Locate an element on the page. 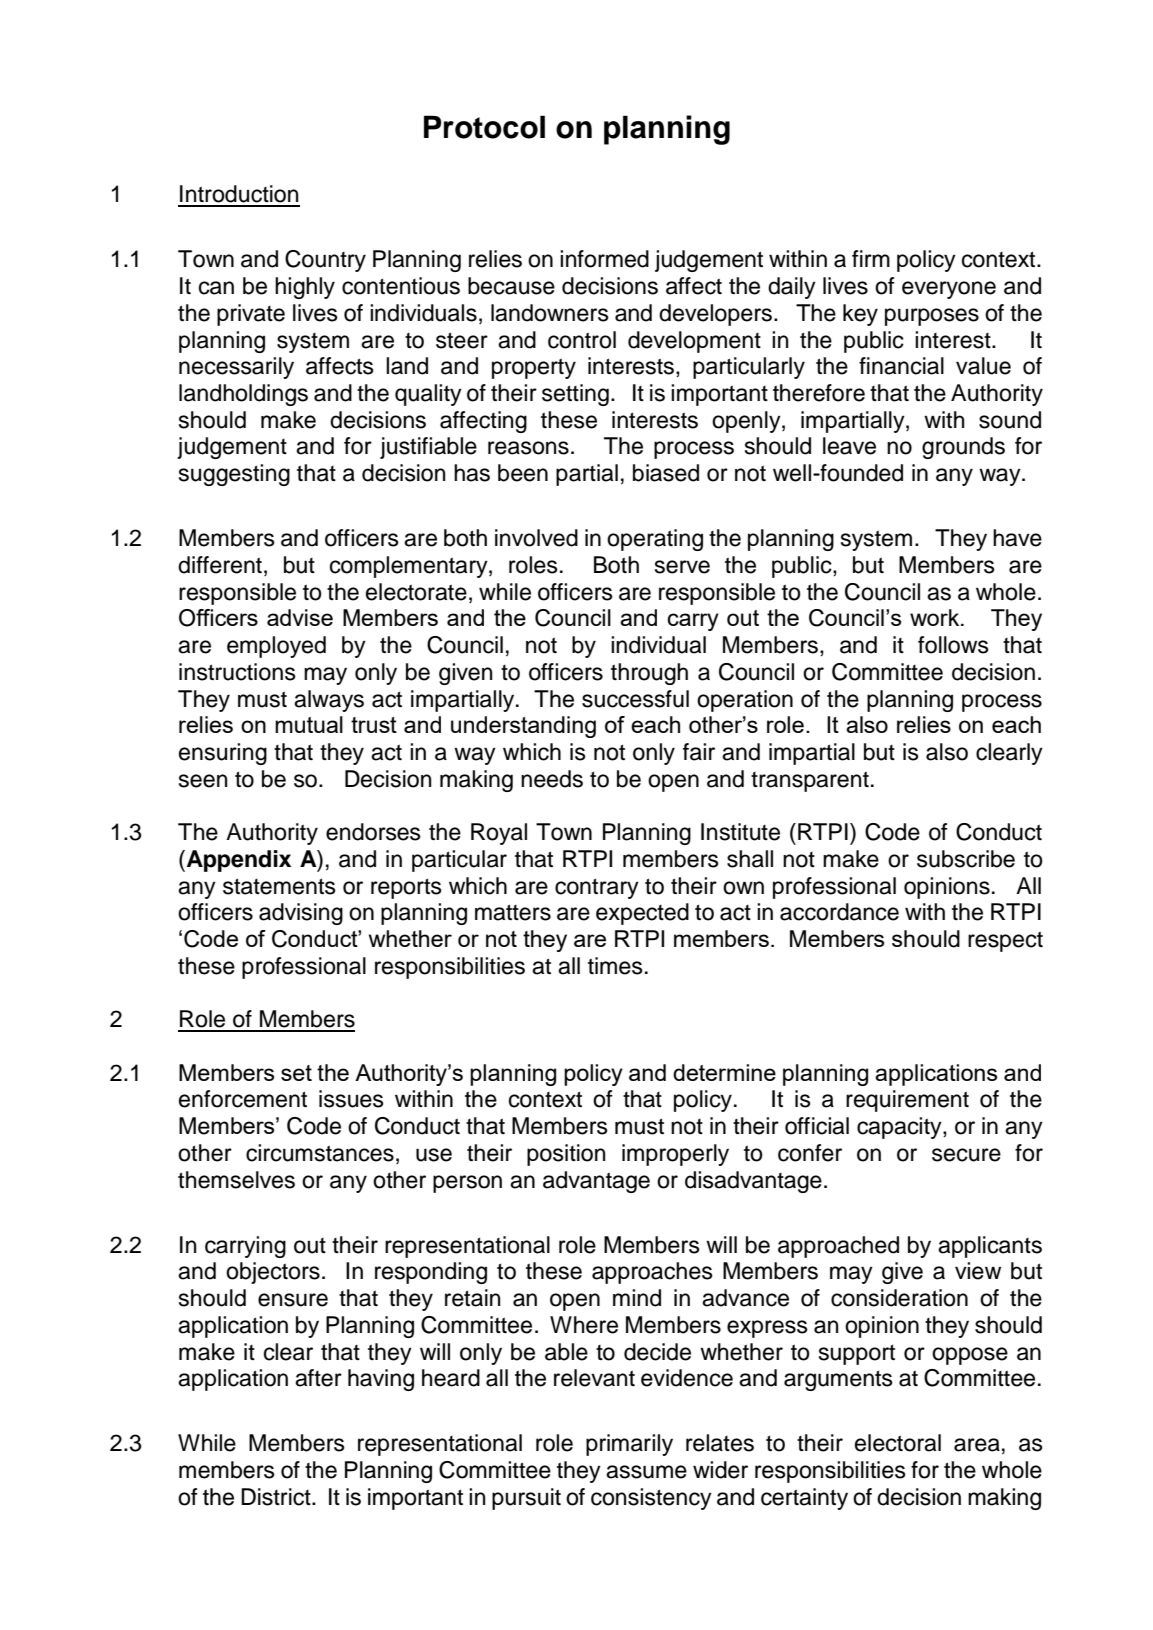 Image resolution: width=1153 pixels, height=1630 pixels. informed is located at coordinates (604, 259).
